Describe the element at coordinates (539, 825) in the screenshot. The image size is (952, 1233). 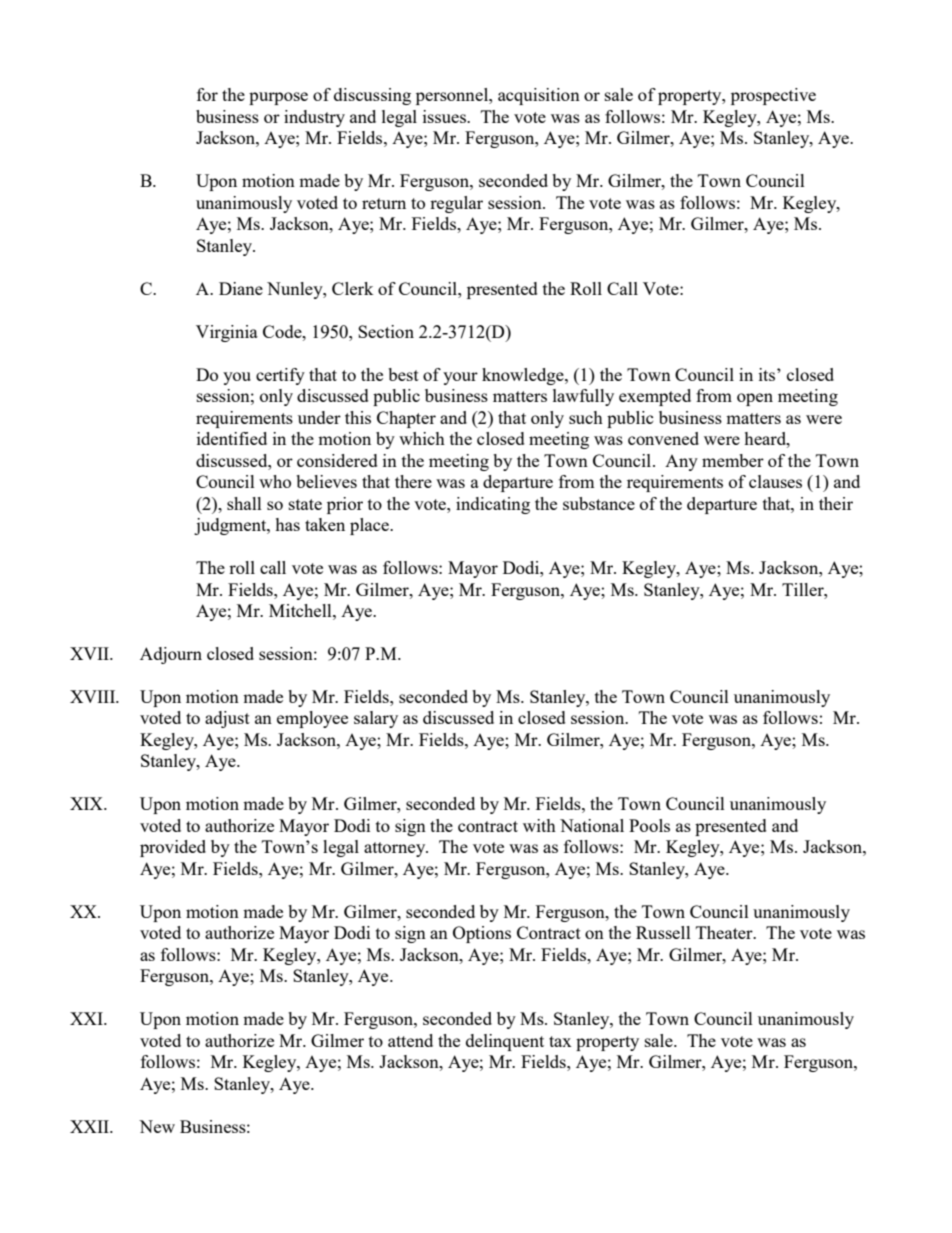
I see `with` at that location.
